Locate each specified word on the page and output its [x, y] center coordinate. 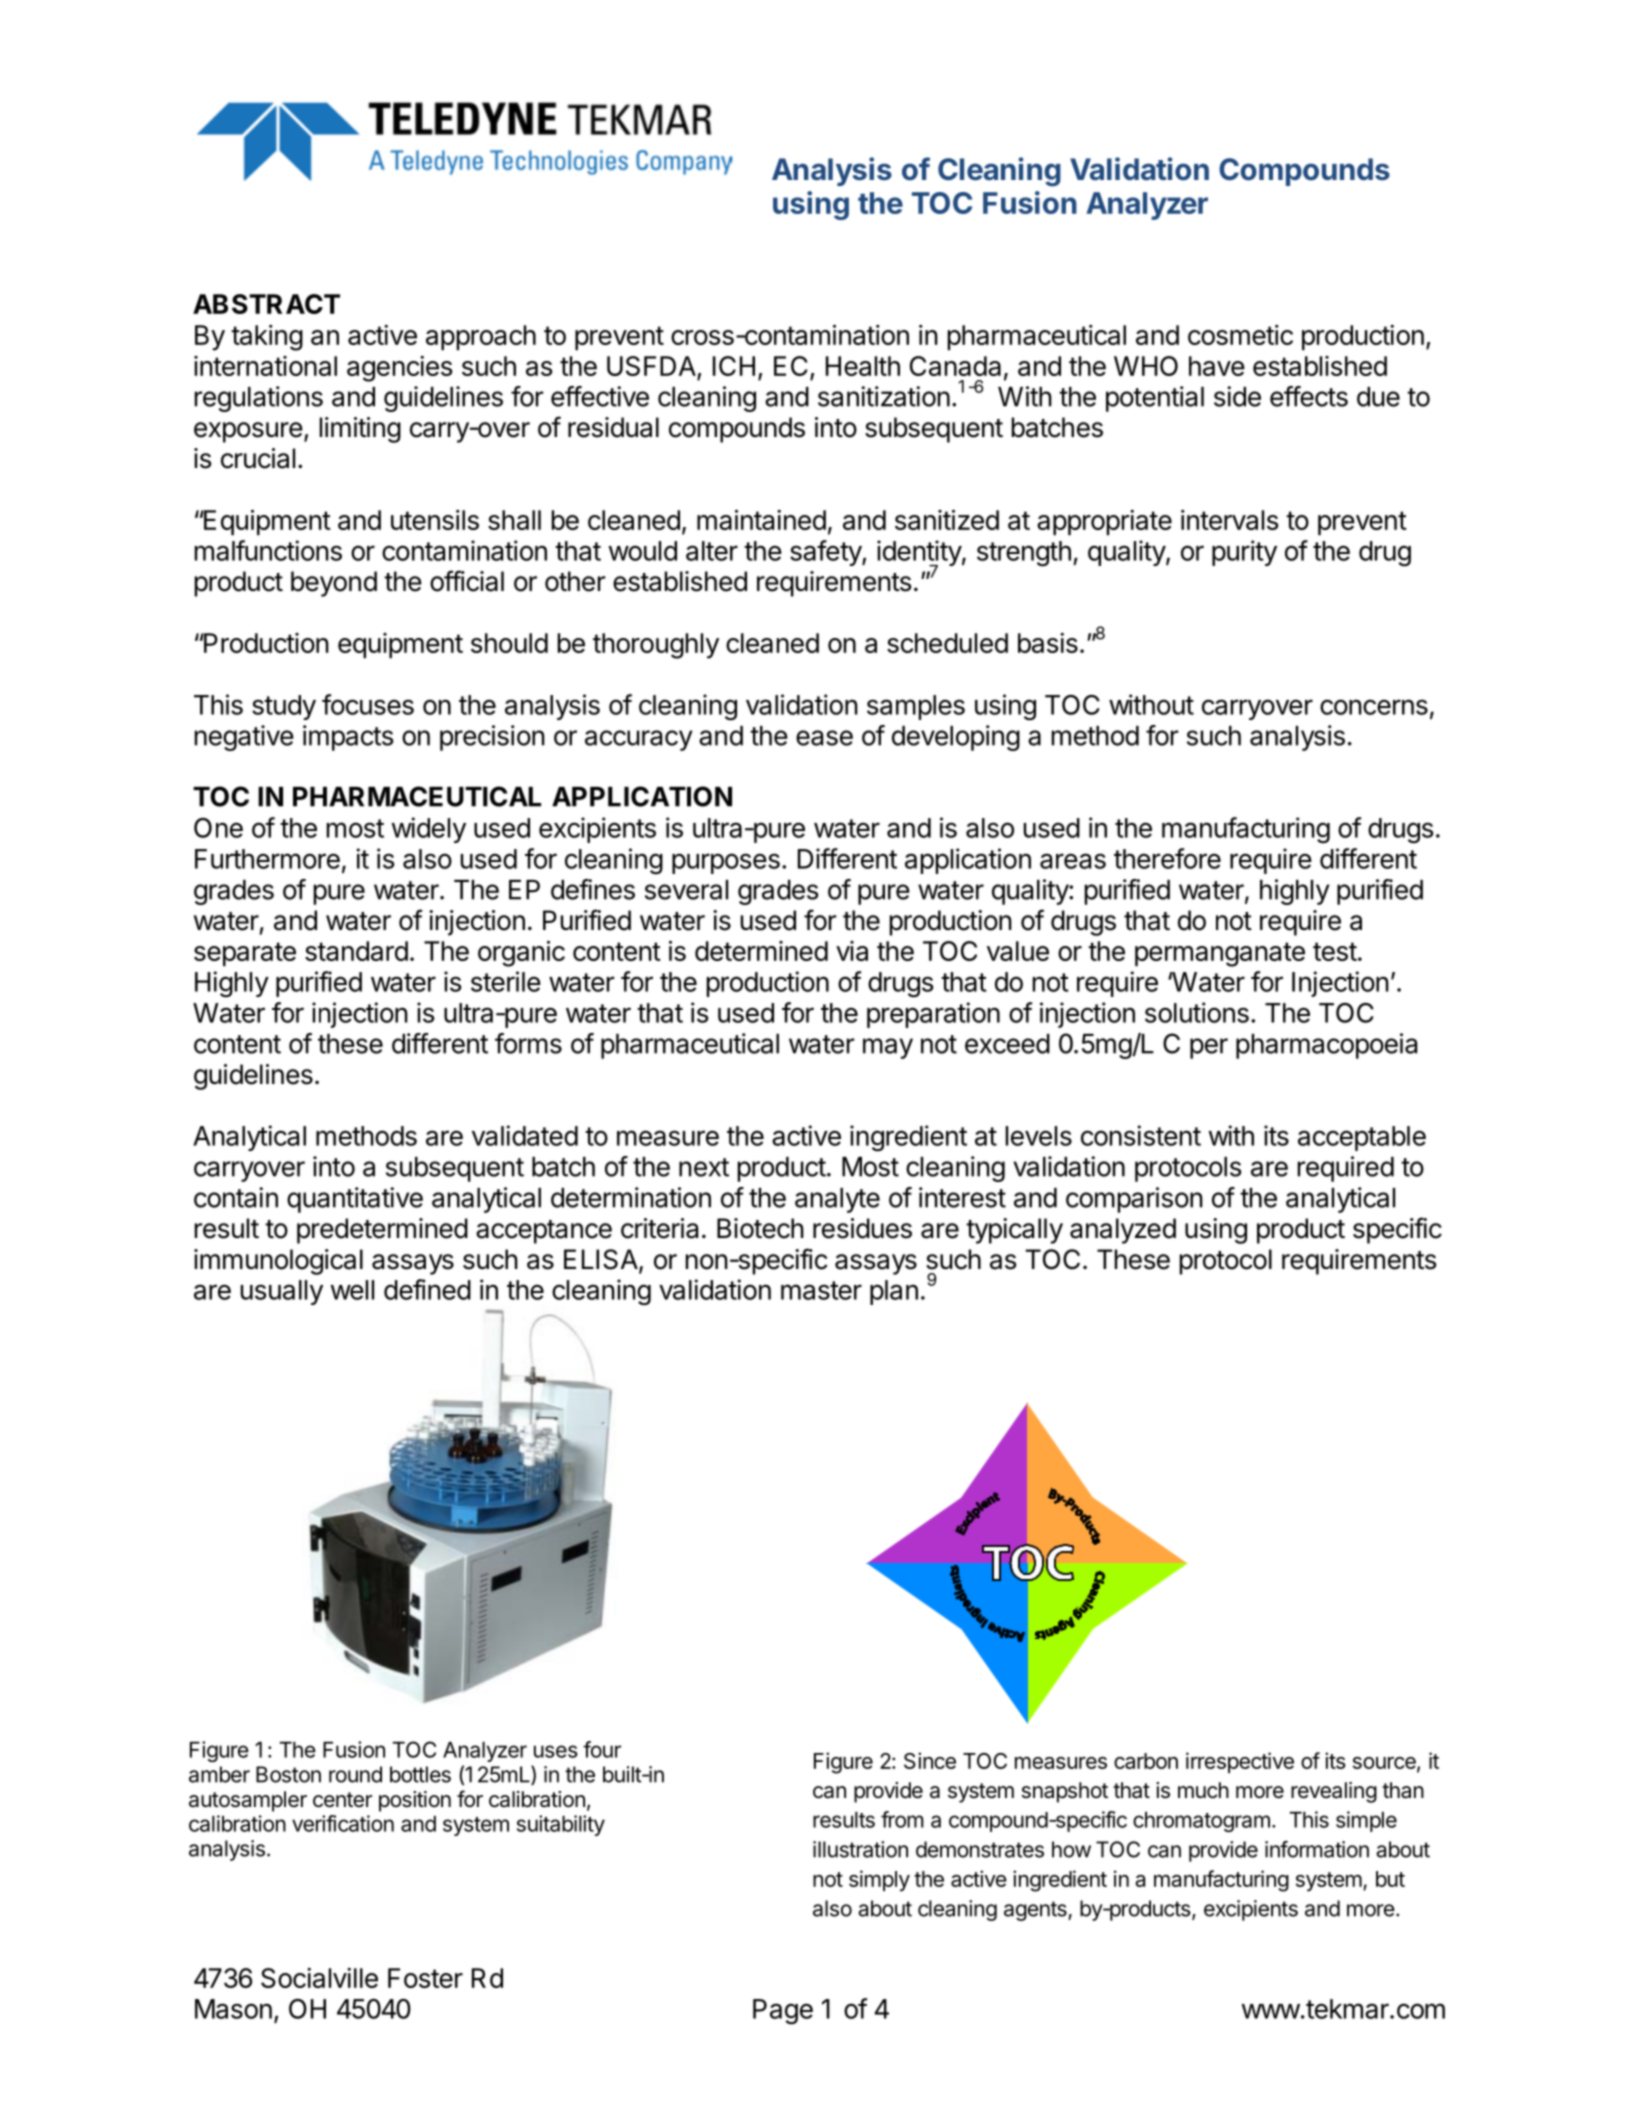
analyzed [1123, 1231]
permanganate [1220, 954]
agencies [400, 369]
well [352, 1290]
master [821, 1290]
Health [863, 366]
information [1317, 1849]
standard [356, 951]
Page [783, 2012]
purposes [726, 863]
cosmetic [1240, 335]
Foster [425, 1978]
